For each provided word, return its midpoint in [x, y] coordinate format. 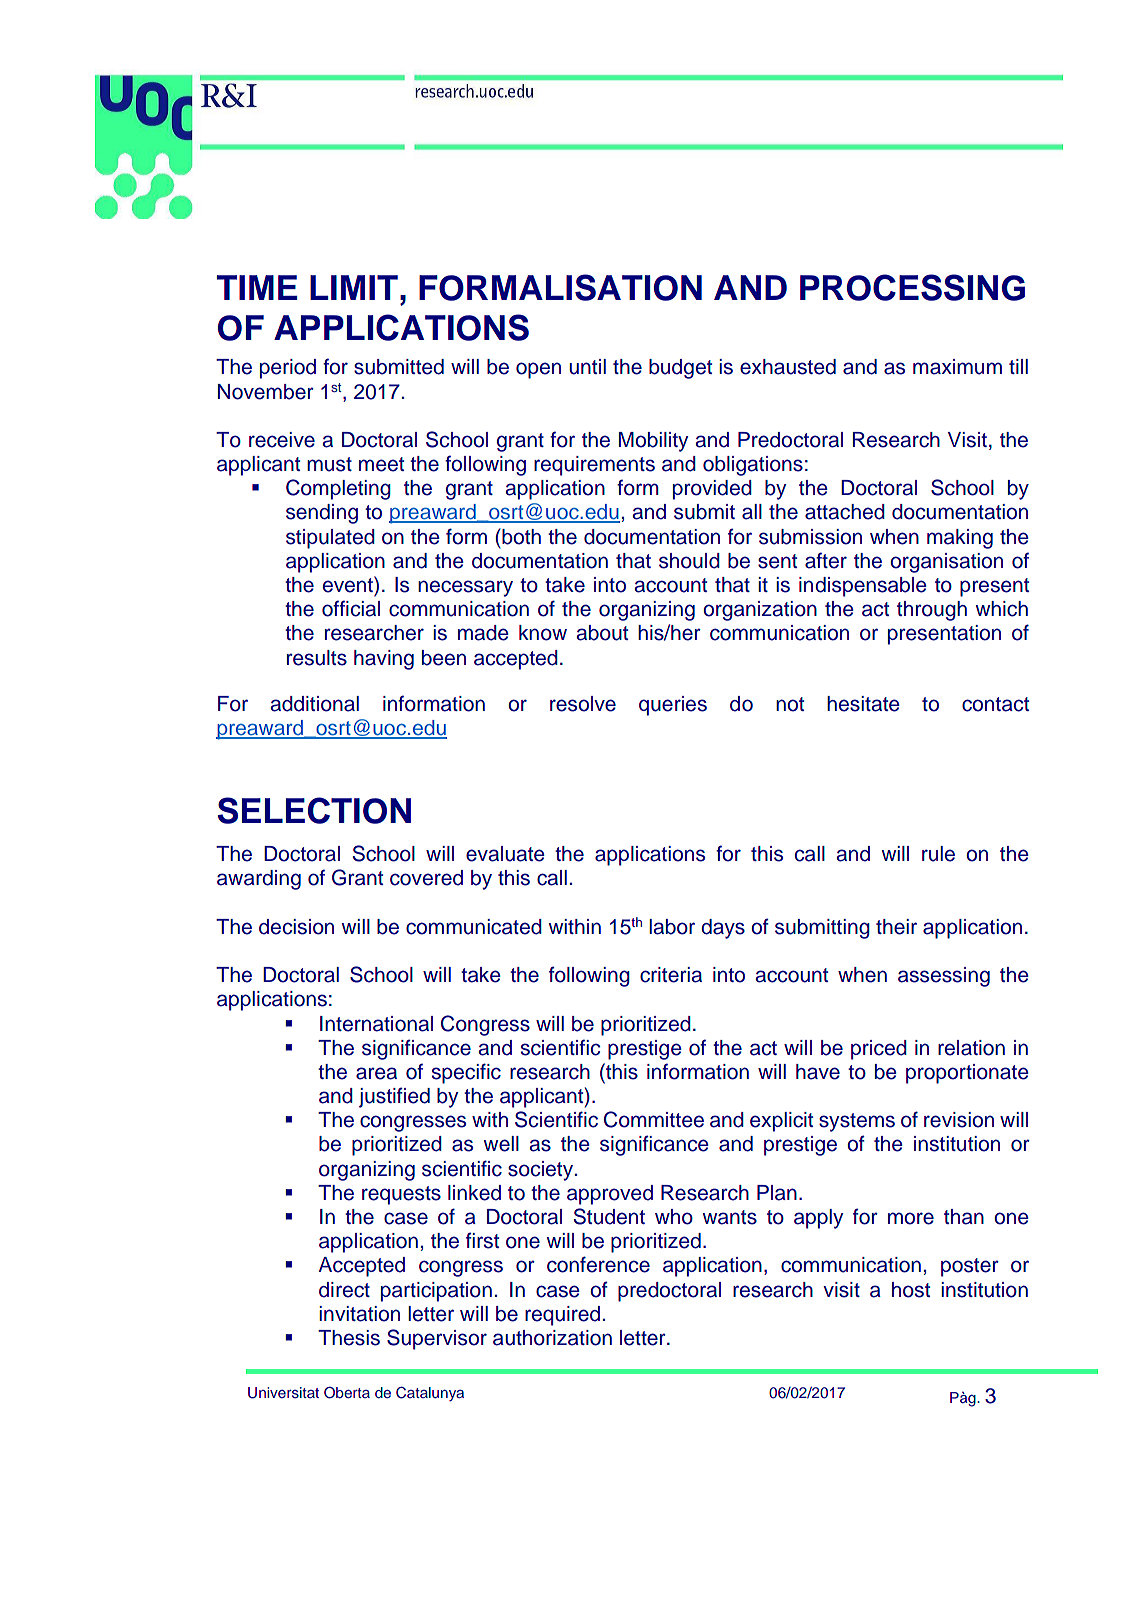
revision [959, 1120]
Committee [654, 1119]
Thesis [349, 1338]
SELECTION [314, 810]
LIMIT [354, 287]
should [689, 561]
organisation [946, 563]
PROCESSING [912, 287]
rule [938, 854]
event [349, 584]
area [376, 1073]
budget [680, 369]
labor [672, 927]
